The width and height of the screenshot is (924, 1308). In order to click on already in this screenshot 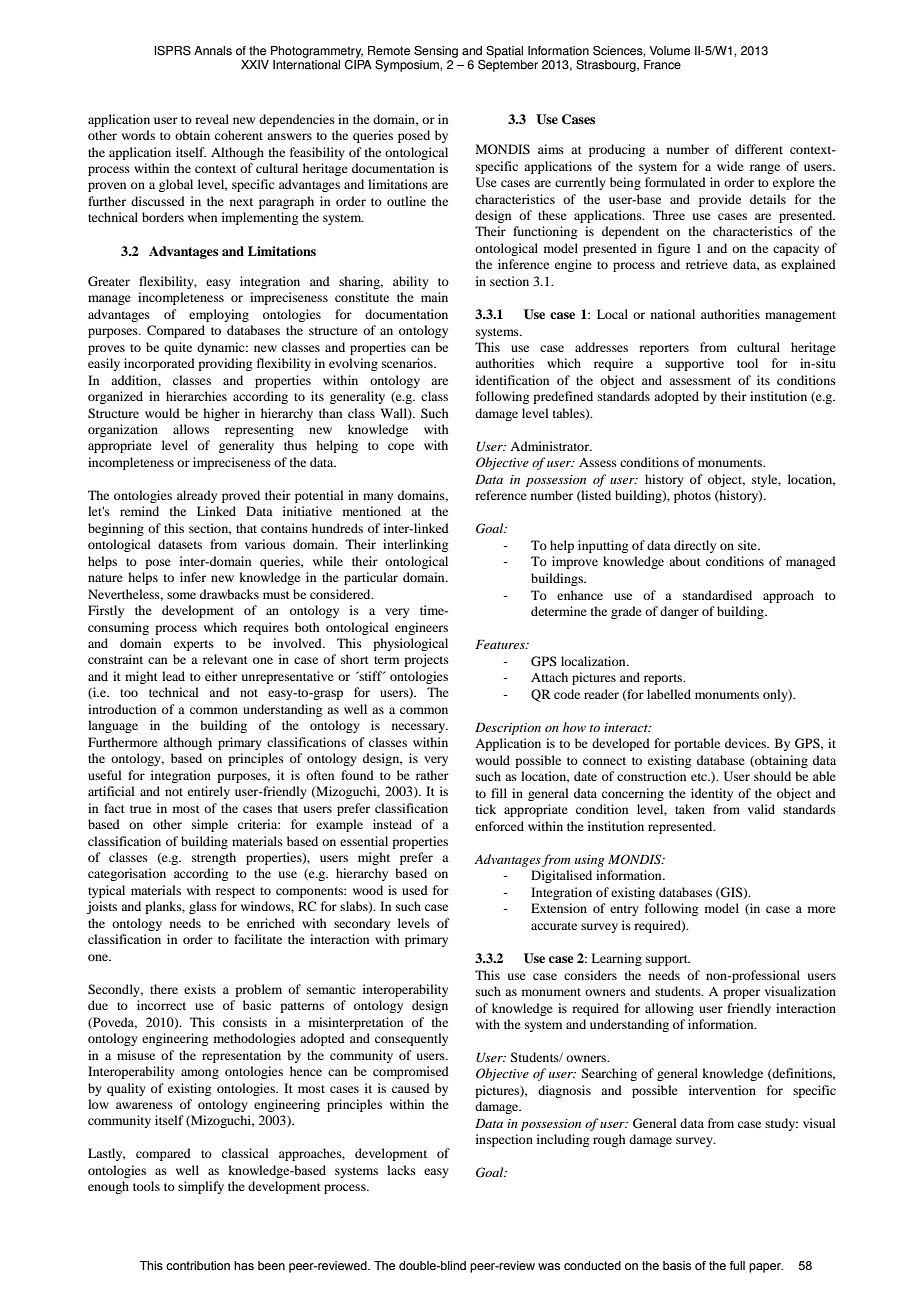, I will do `click(197, 496)`.
